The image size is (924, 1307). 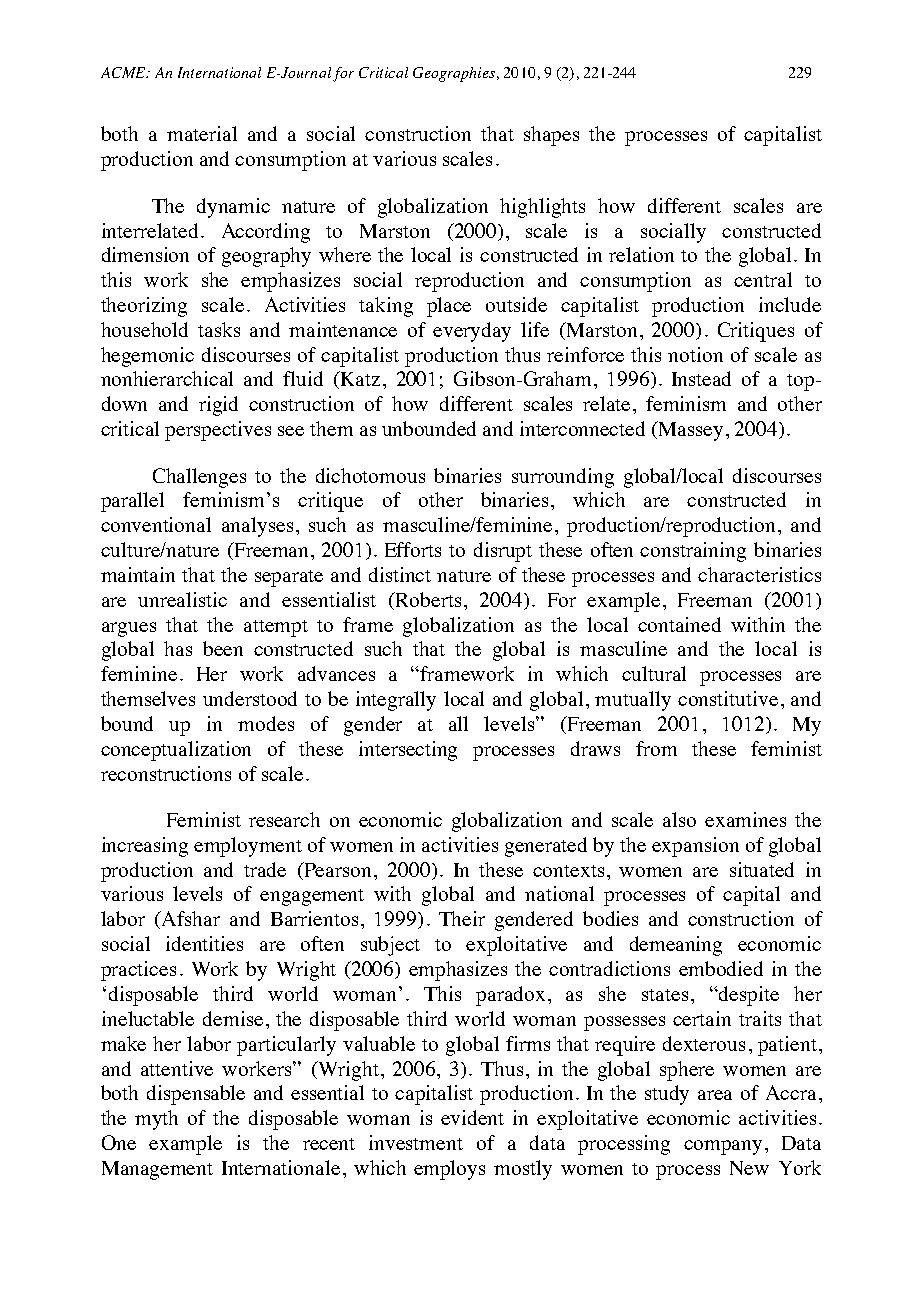 I want to click on Their, so click(x=462, y=918).
